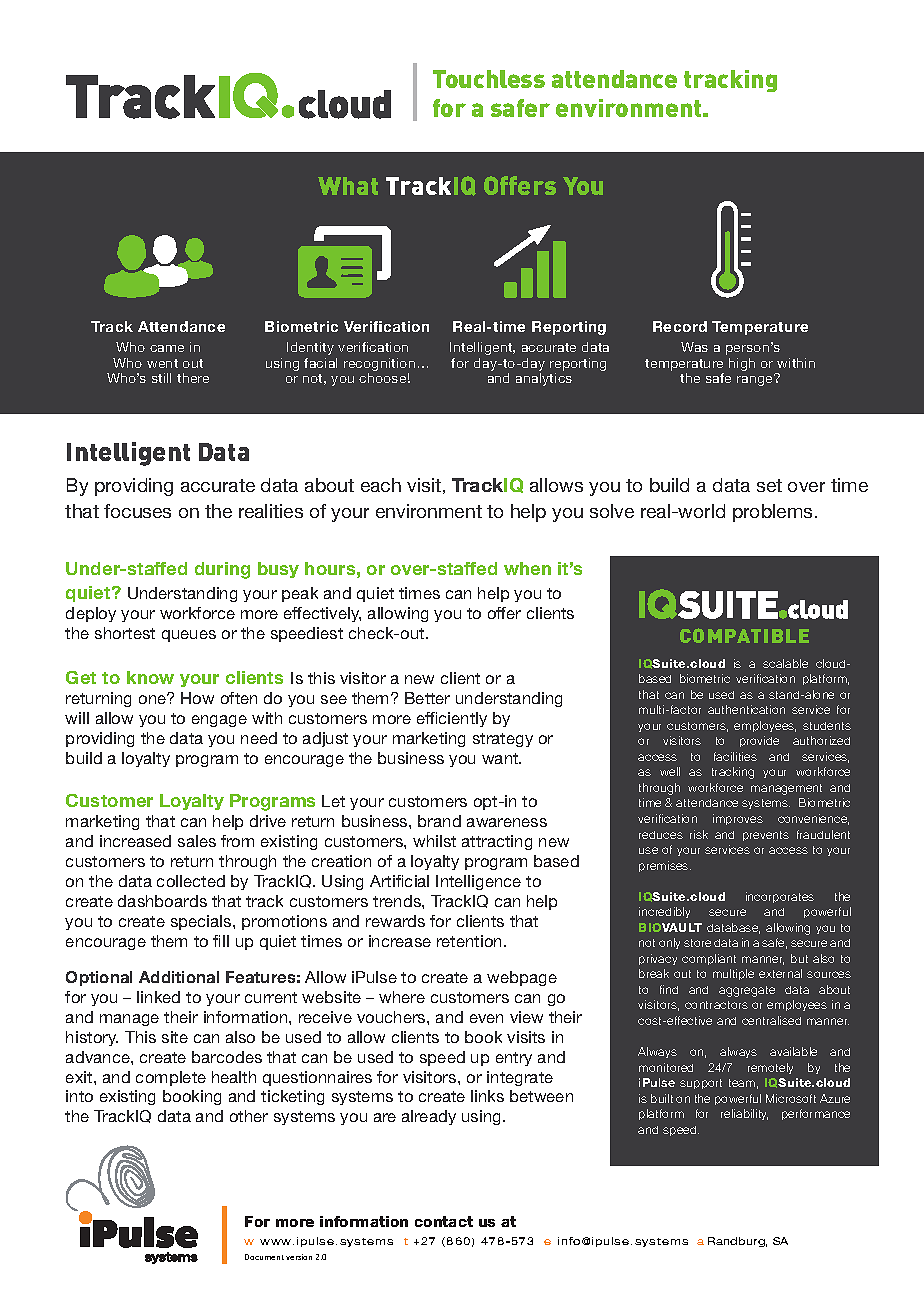 The height and width of the screenshot is (1308, 924). I want to click on problems, so click(772, 513).
